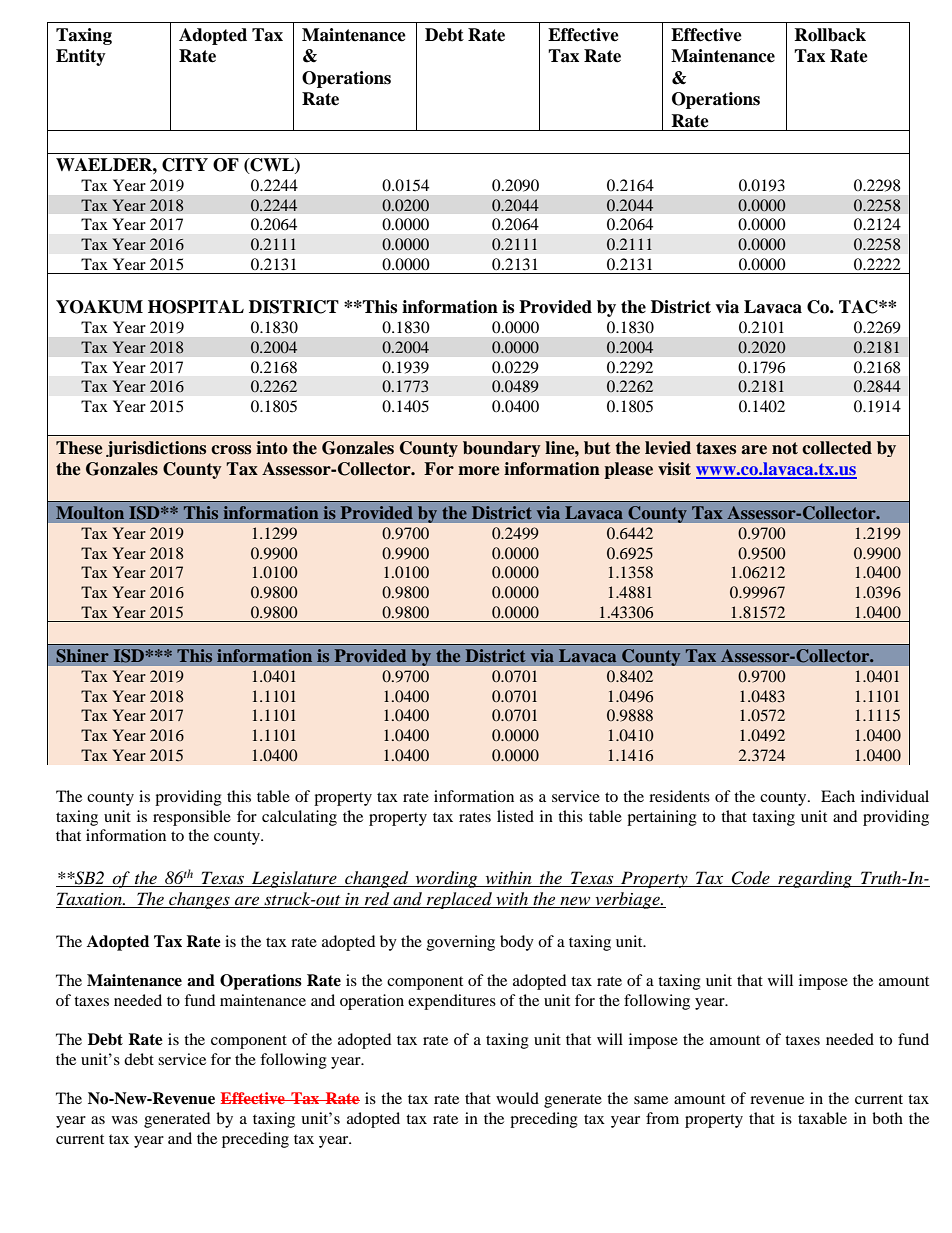  What do you see at coordinates (517, 1098) in the page?
I see `would` at bounding box center [517, 1098].
